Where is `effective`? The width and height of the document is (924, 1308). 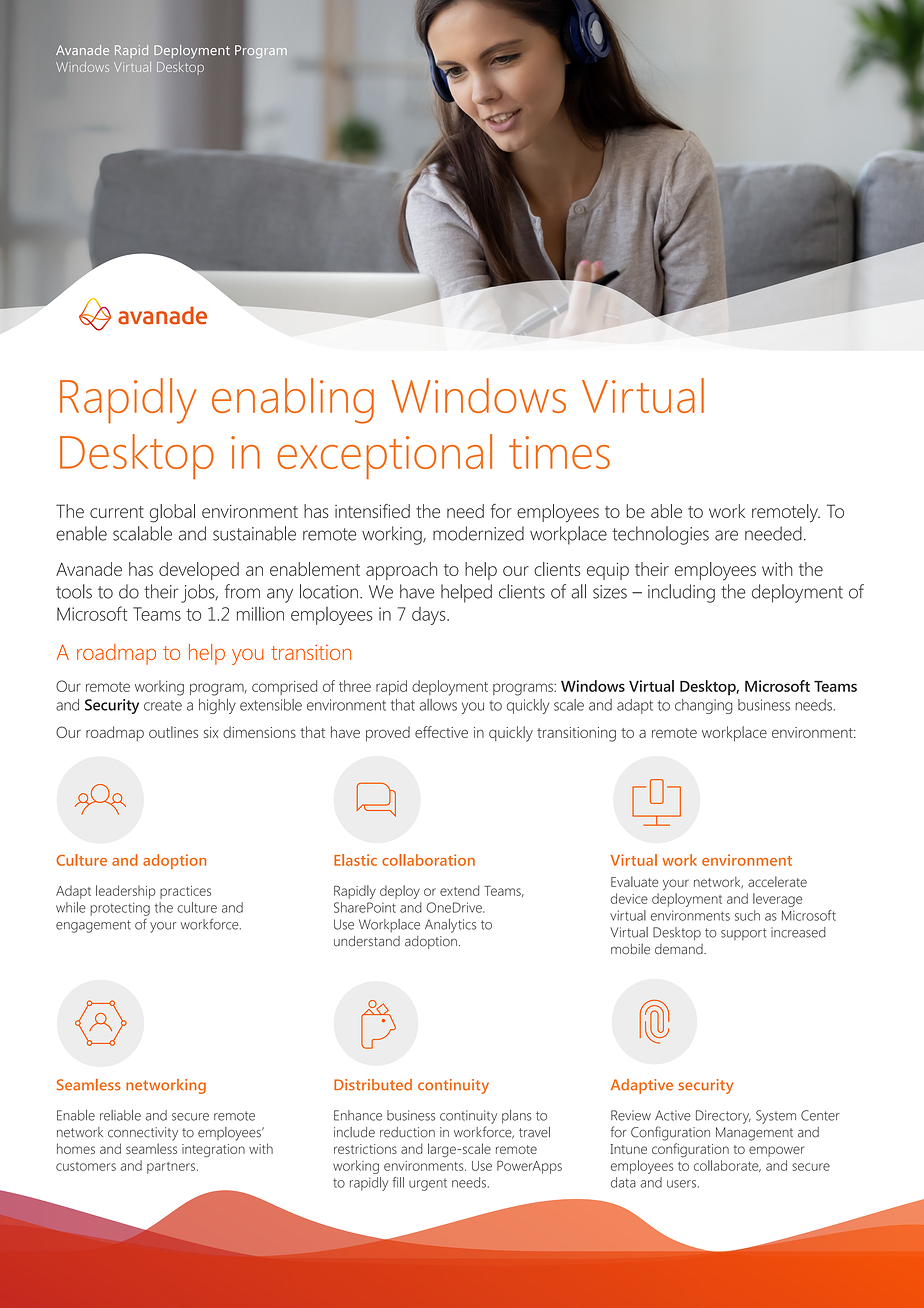
effective is located at coordinates (441, 732).
